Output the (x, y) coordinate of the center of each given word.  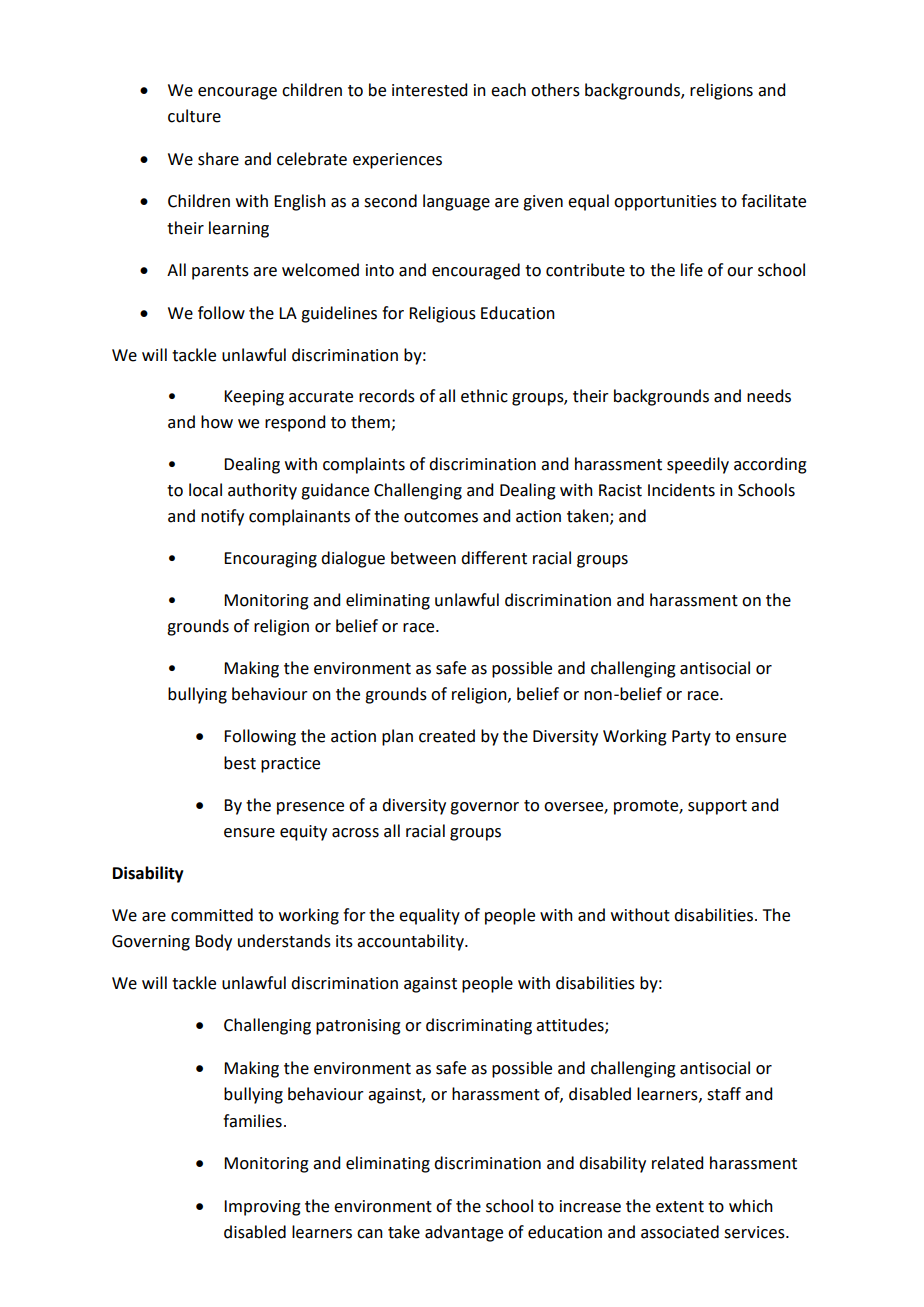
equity (303, 833)
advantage (464, 1233)
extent (680, 1207)
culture (194, 116)
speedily (698, 465)
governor (484, 808)
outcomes (441, 517)
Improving (262, 1208)
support (717, 807)
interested (429, 90)
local (205, 490)
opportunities (665, 203)
